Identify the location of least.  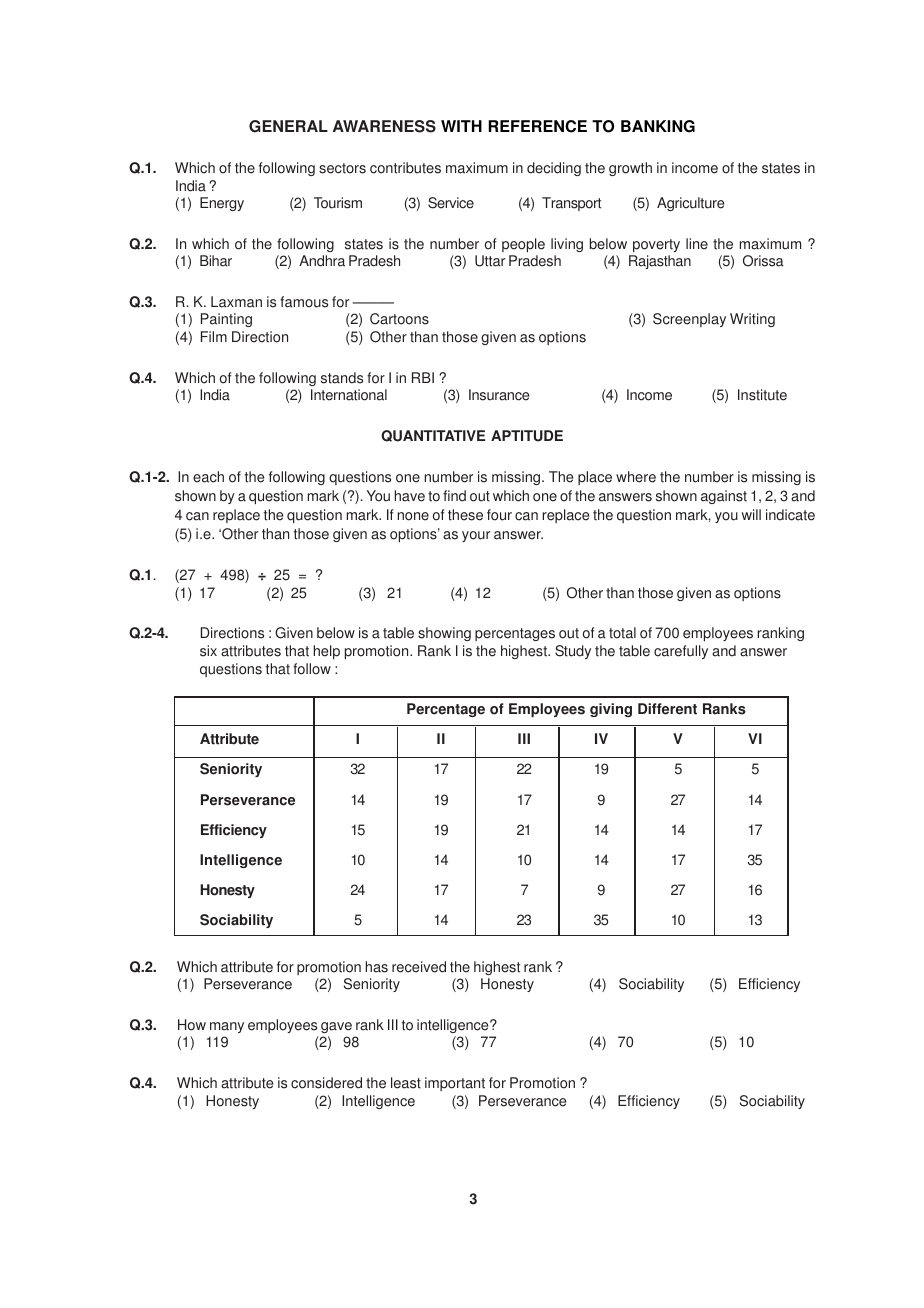
(406, 1083).
